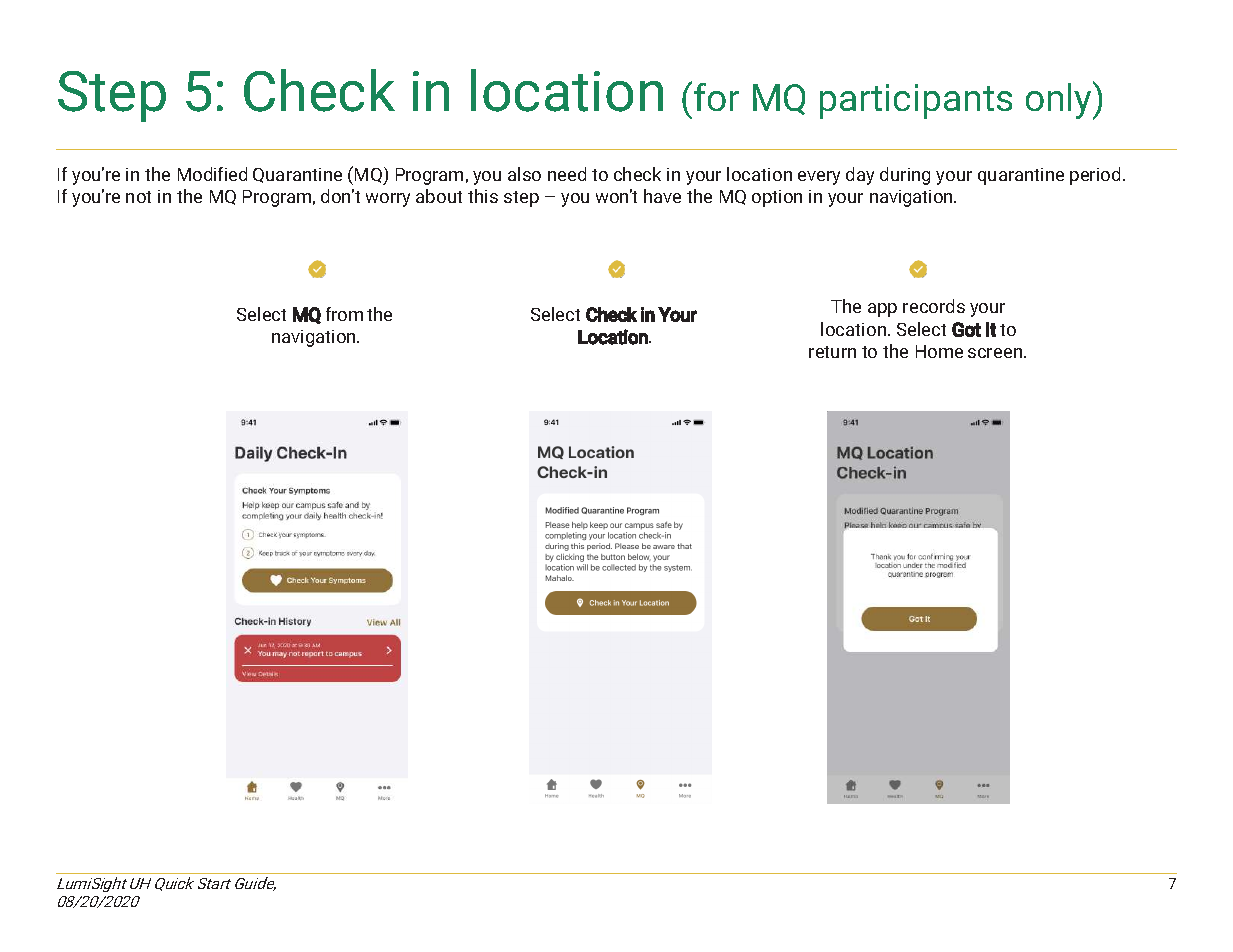 This document has width=1233, height=952. I want to click on participants, so click(916, 101).
